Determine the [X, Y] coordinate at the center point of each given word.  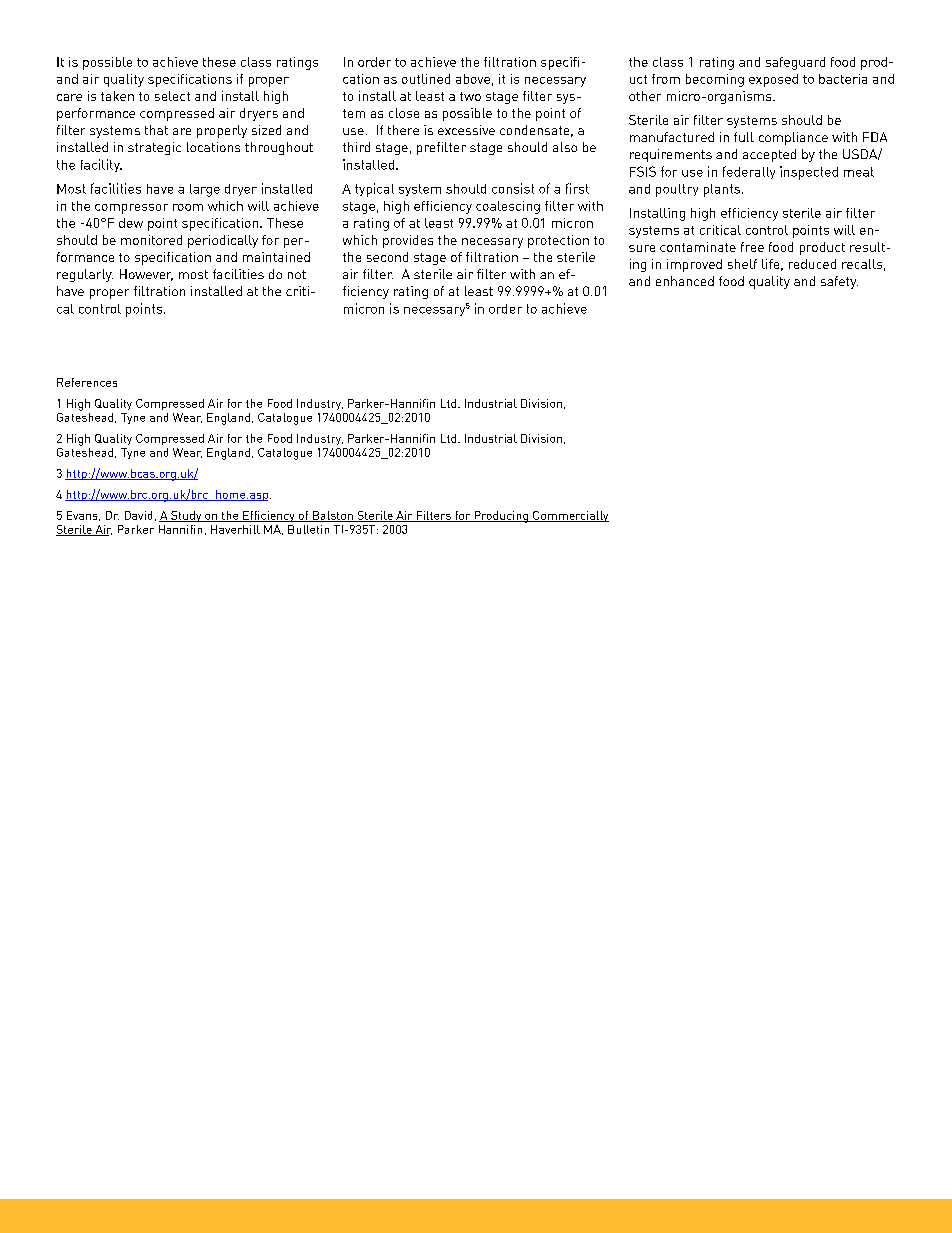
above [473, 79]
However [146, 275]
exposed [773, 80]
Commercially [570, 516]
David [138, 515]
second [387, 257]
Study [186, 516]
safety [839, 282]
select [172, 96]
